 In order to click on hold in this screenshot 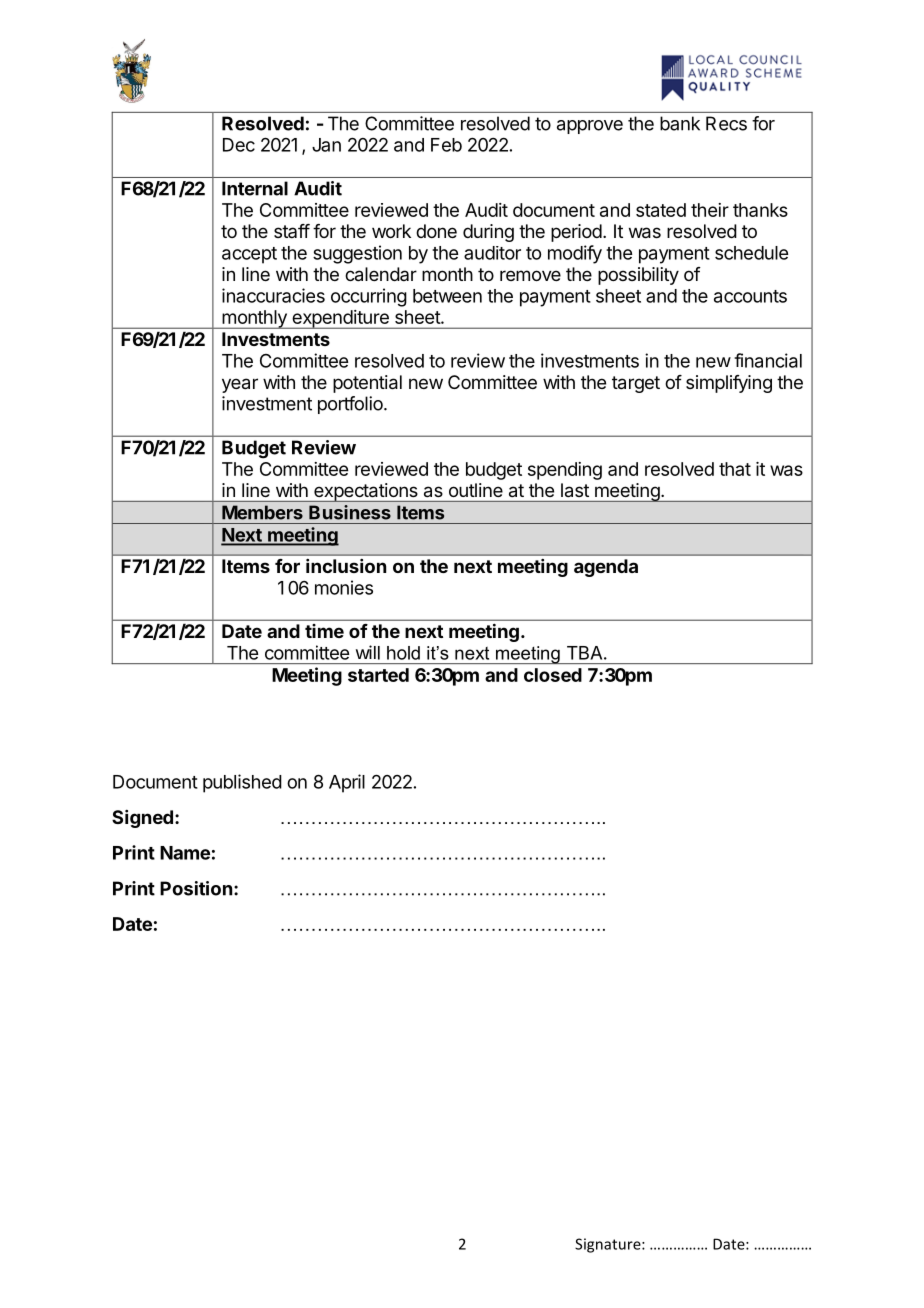, I will do `click(403, 653)`.
